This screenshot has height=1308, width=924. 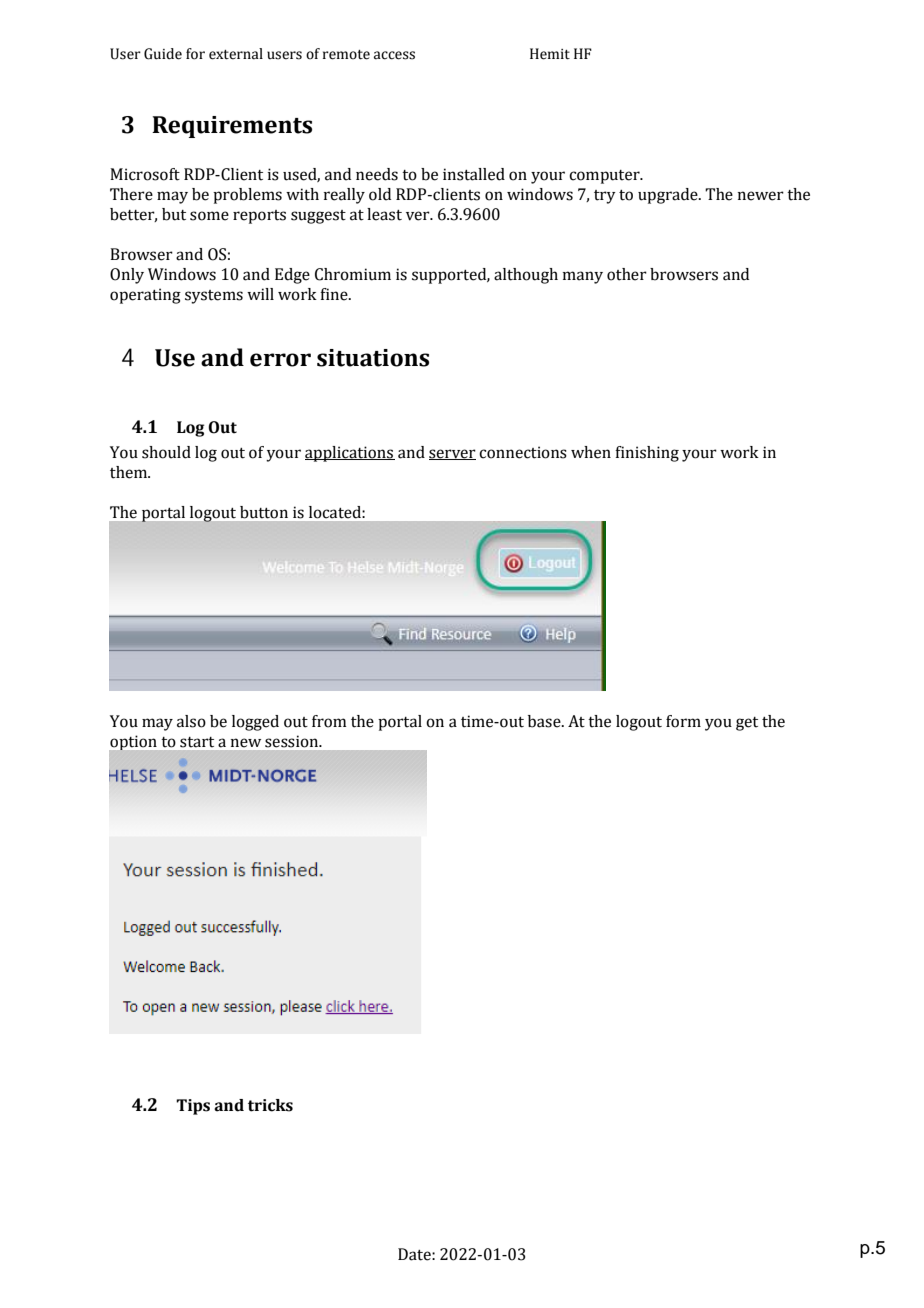 What do you see at coordinates (683, 721) in the screenshot?
I see `form` at bounding box center [683, 721].
